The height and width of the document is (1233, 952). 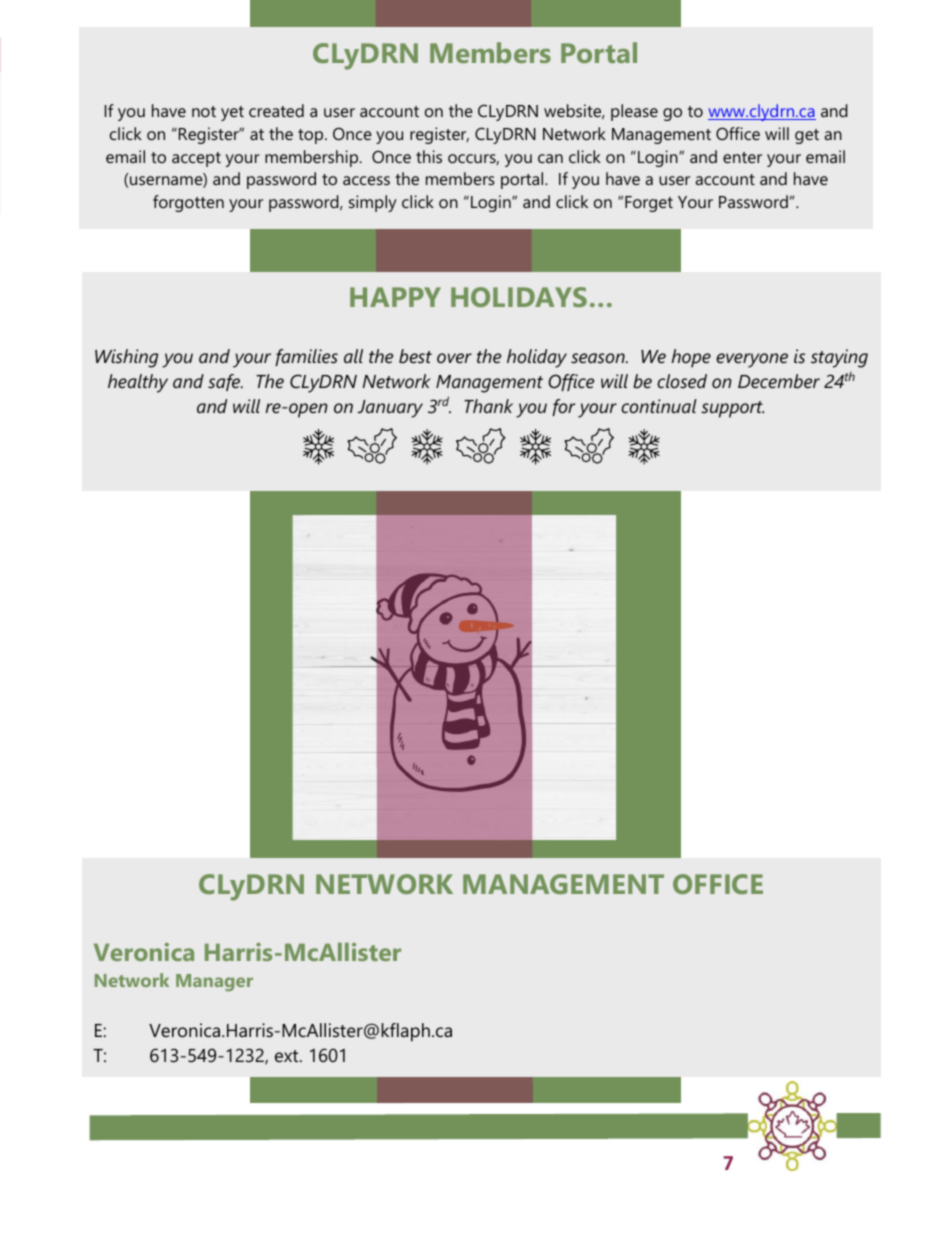 What do you see at coordinates (225, 382) in the document?
I see `safe` at bounding box center [225, 382].
